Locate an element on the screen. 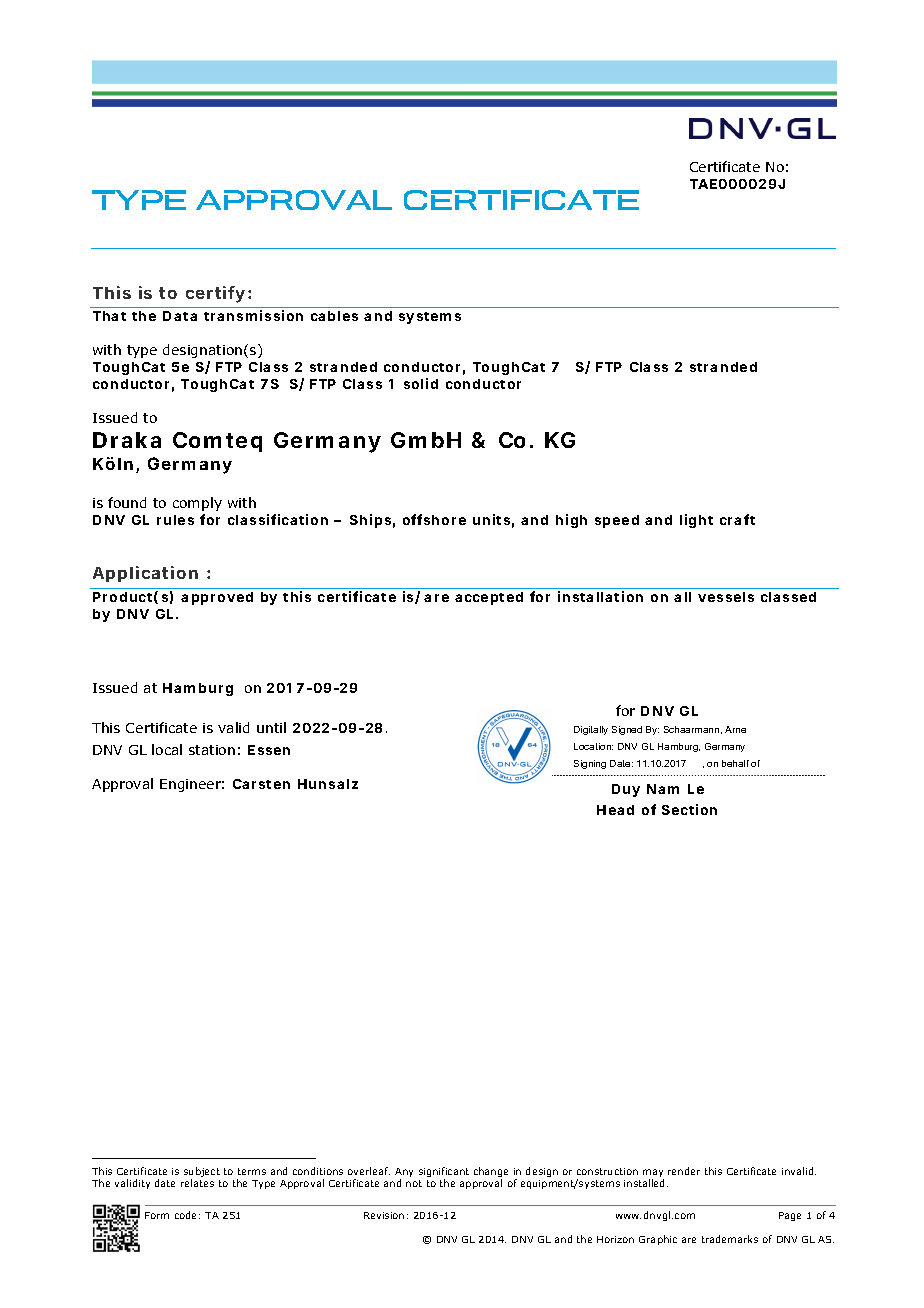  subject is located at coordinates (202, 1173).
